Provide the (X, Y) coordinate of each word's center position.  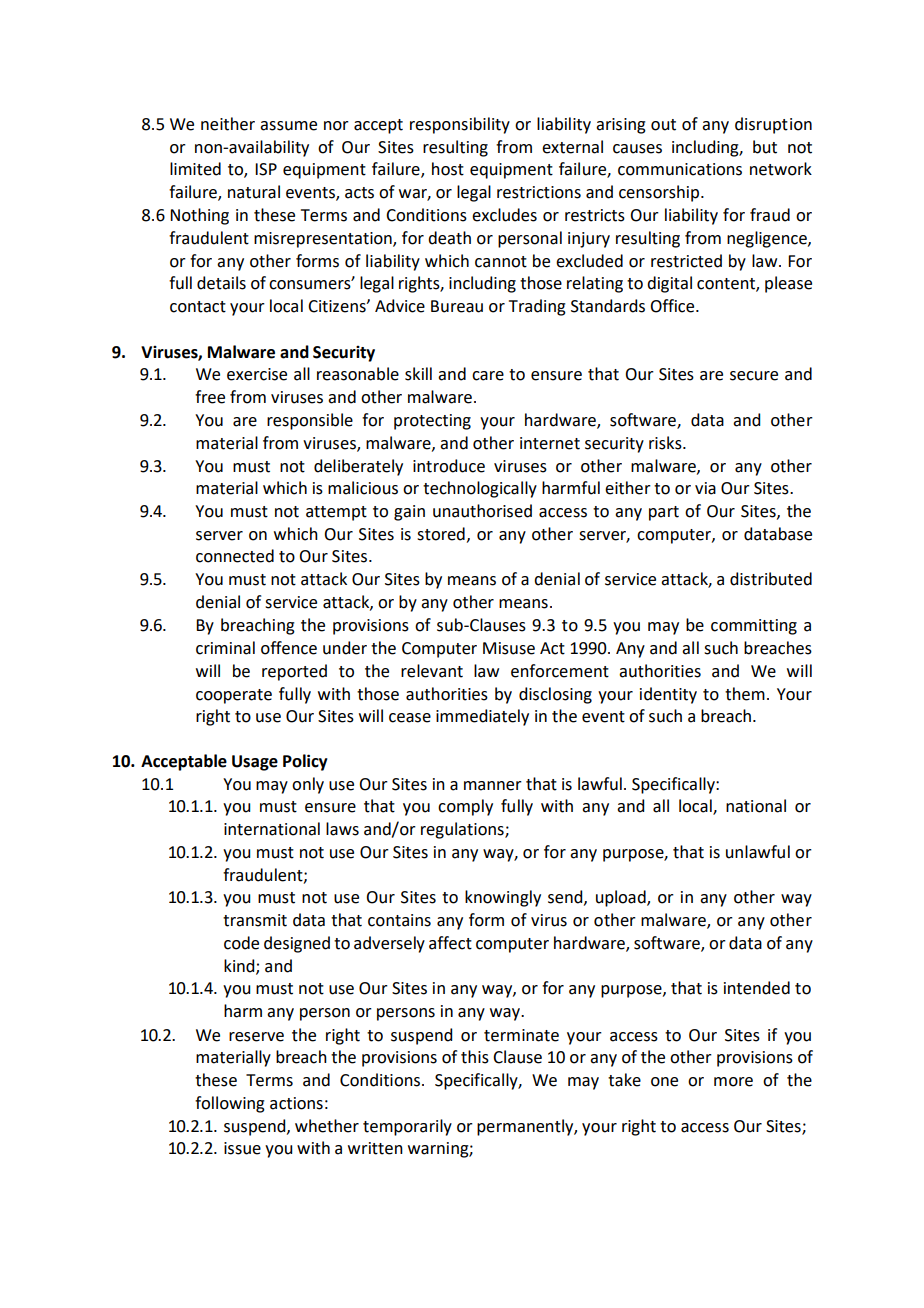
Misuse (509, 648)
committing (754, 627)
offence (289, 648)
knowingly (503, 898)
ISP (266, 169)
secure (754, 376)
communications (680, 169)
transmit (255, 920)
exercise (257, 374)
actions (296, 1103)
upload (622, 898)
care (488, 376)
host (448, 169)
